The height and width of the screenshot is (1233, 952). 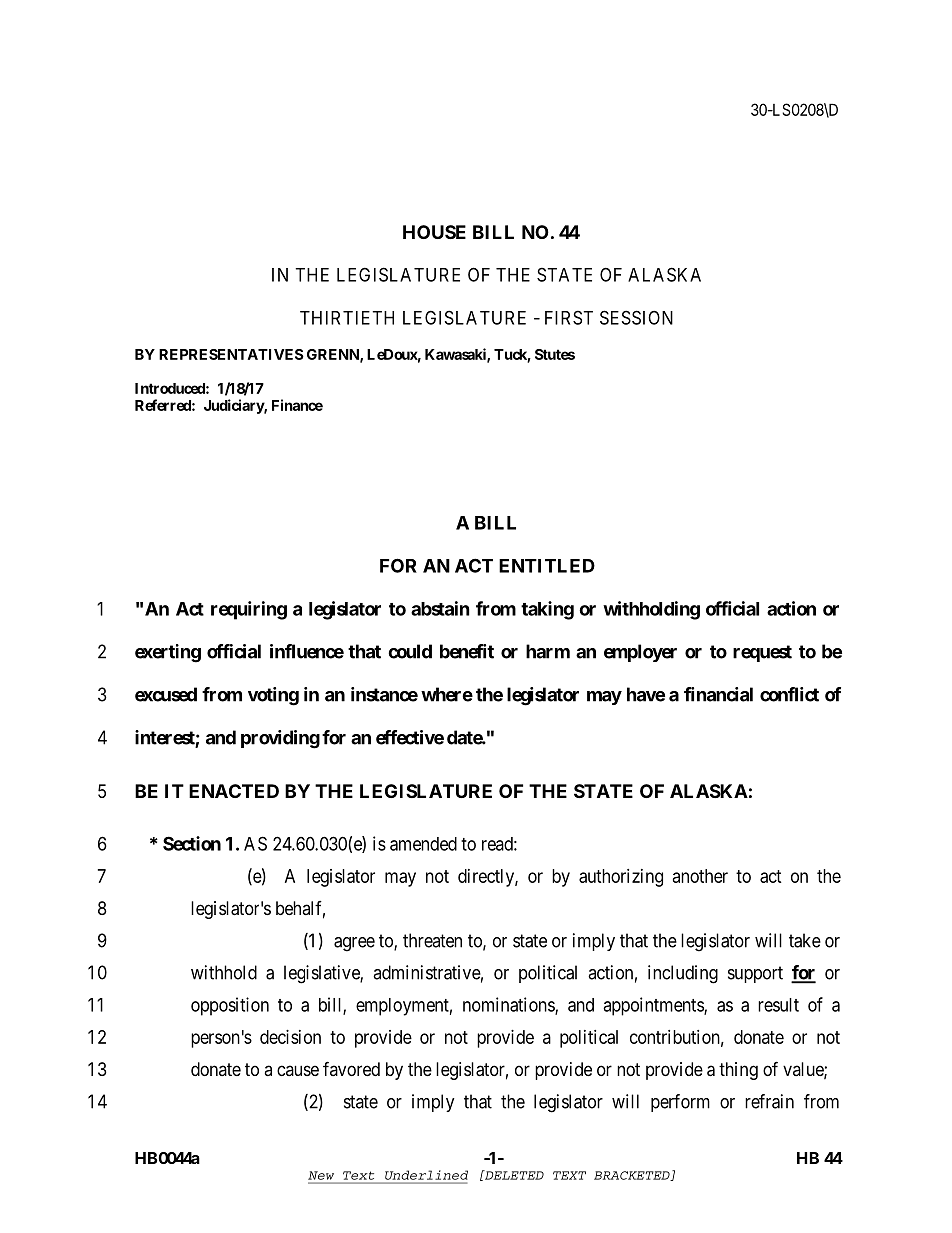 I want to click on support, so click(x=755, y=974).
